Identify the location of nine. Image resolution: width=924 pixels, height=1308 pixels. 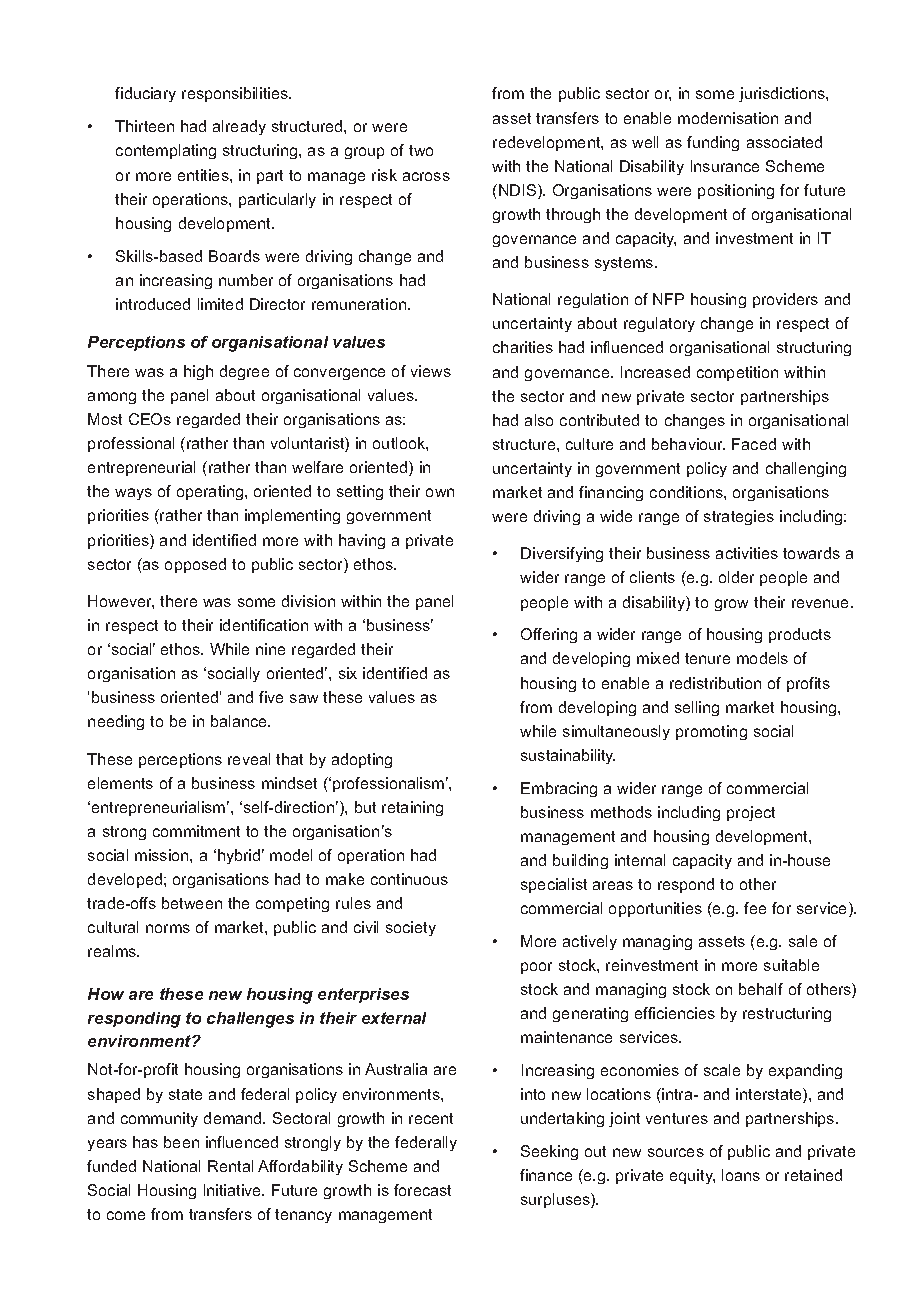
(270, 649).
